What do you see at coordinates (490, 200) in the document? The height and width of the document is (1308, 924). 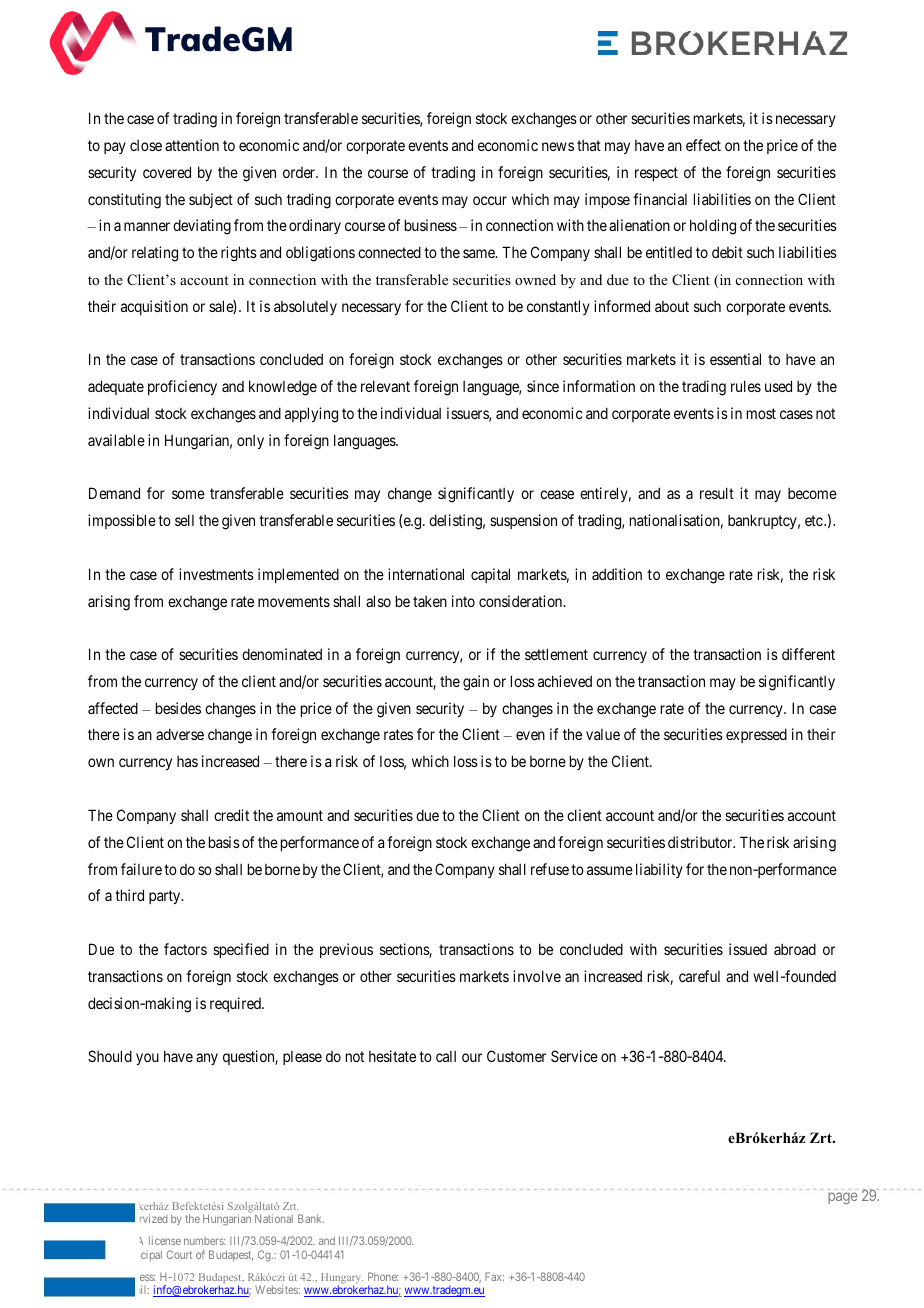 I see `occur` at bounding box center [490, 200].
